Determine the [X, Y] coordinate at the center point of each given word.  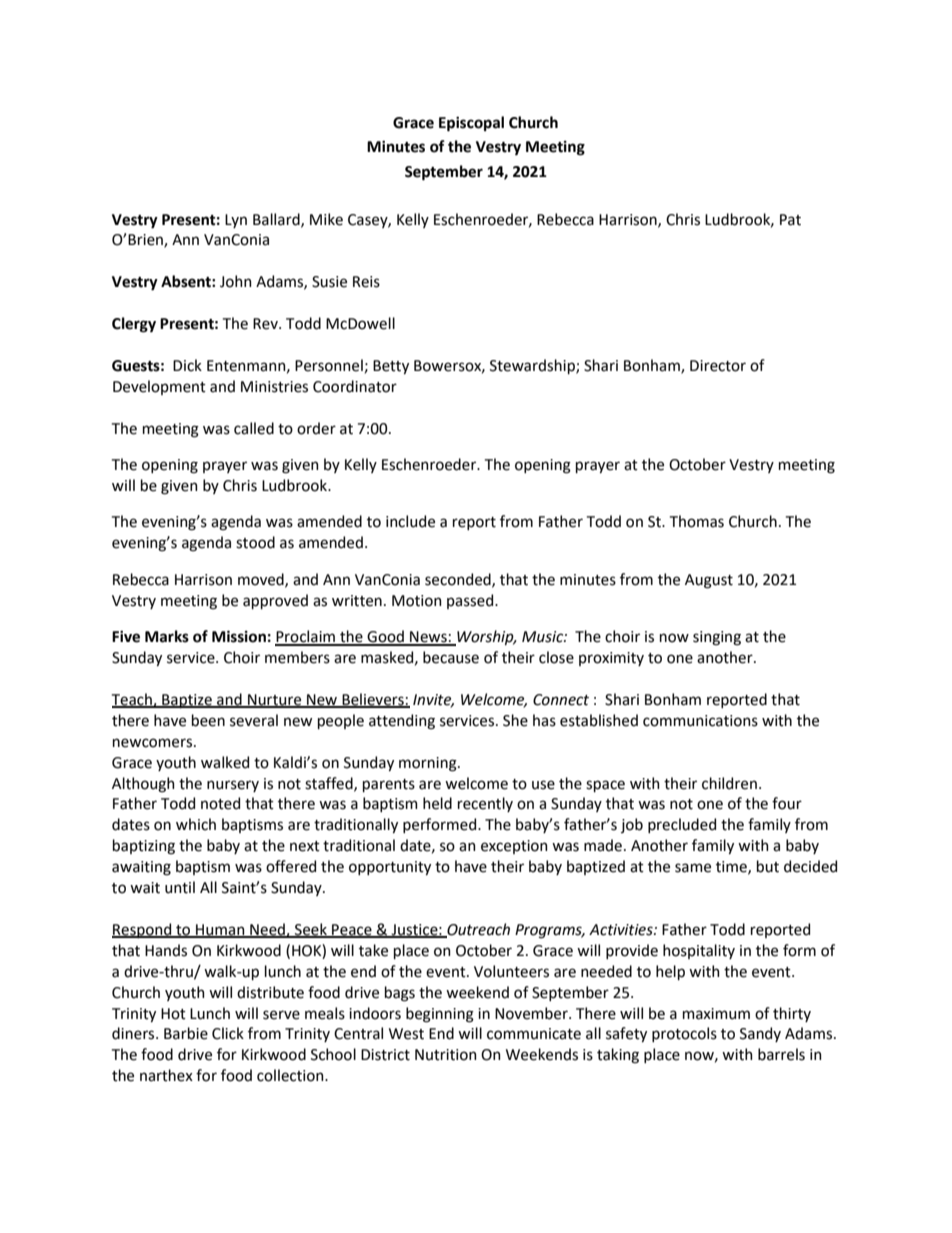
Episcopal [471, 124]
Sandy [760, 1034]
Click [228, 1033]
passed [471, 601]
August [709, 581]
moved [262, 580]
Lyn [236, 221]
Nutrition [446, 1055]
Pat [790, 220]
